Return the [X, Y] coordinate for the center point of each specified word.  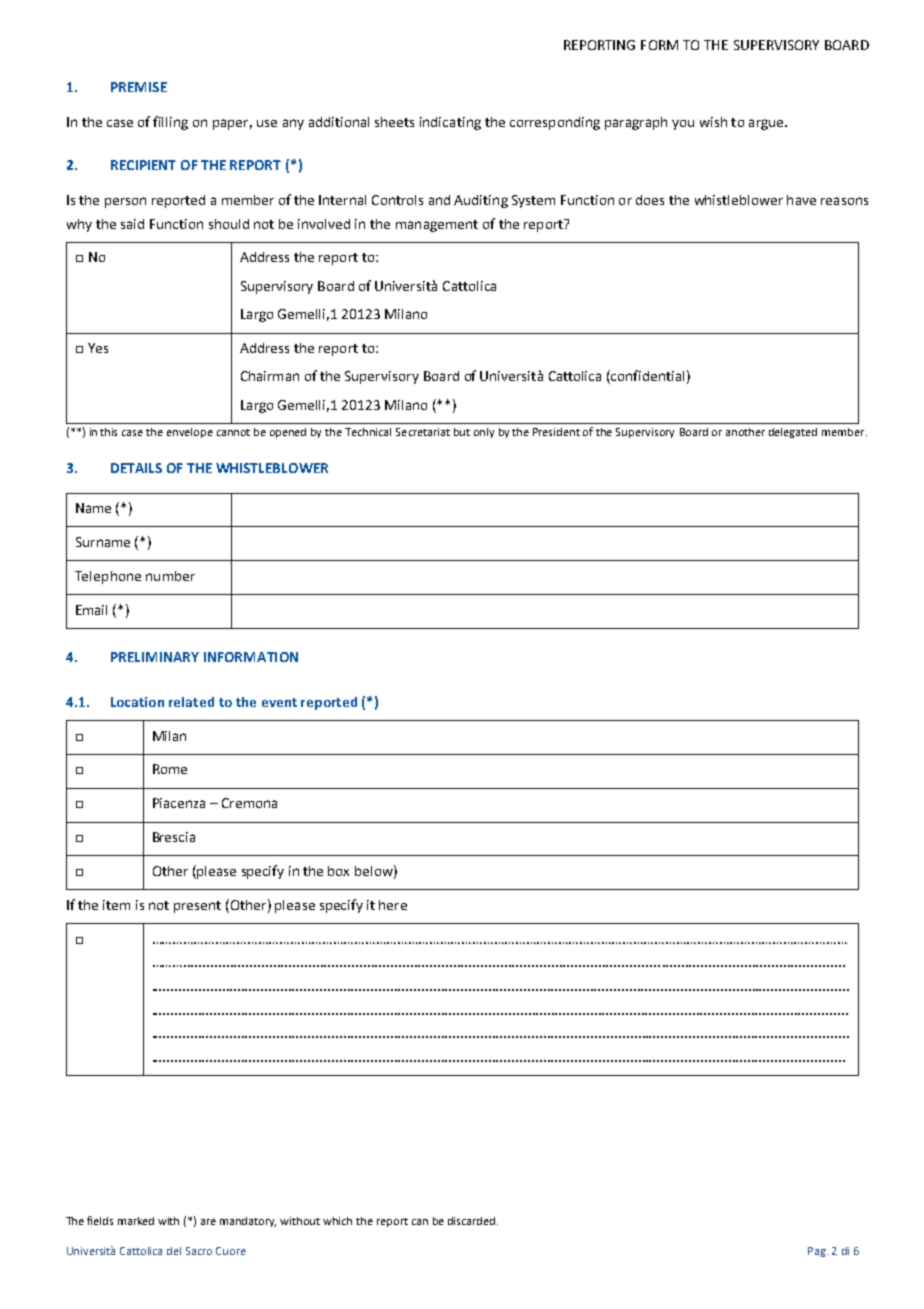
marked [136, 1221]
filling [170, 123]
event [279, 702]
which [337, 1221]
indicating [450, 123]
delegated [793, 433]
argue [767, 124]
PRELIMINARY [155, 657]
